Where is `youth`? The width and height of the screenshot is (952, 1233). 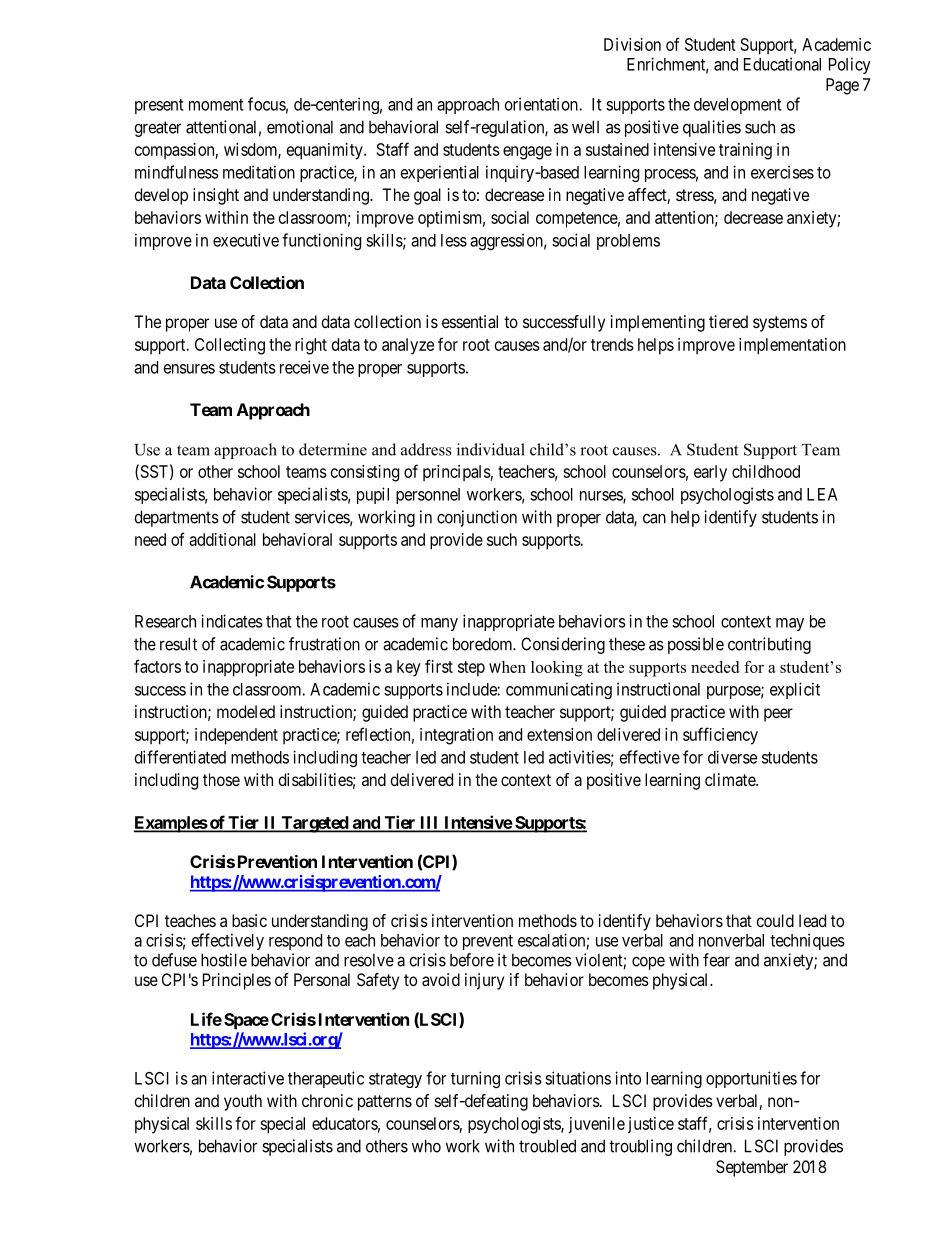
youth is located at coordinates (243, 1102).
